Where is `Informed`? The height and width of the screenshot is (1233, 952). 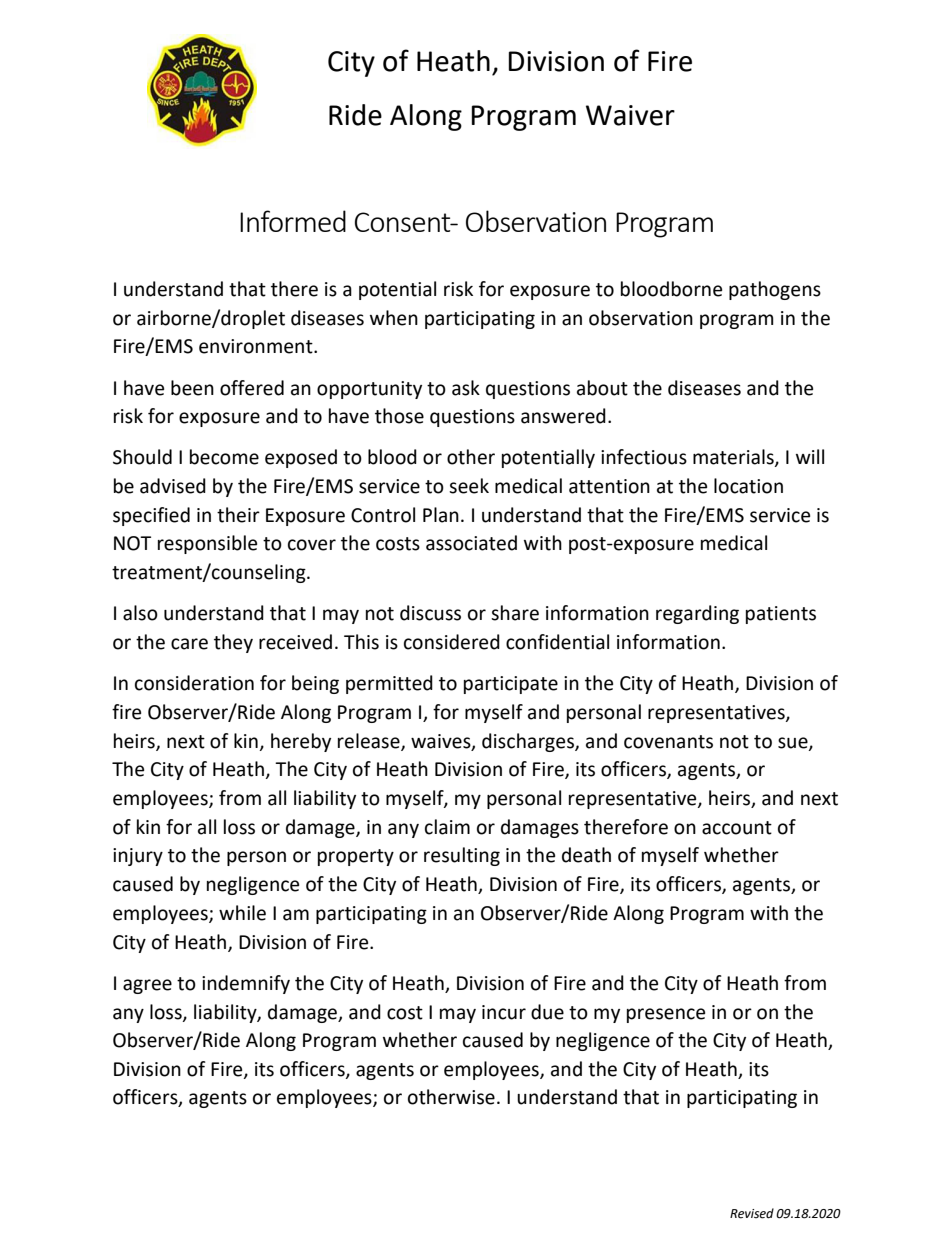 Informed is located at coordinates (293, 221).
